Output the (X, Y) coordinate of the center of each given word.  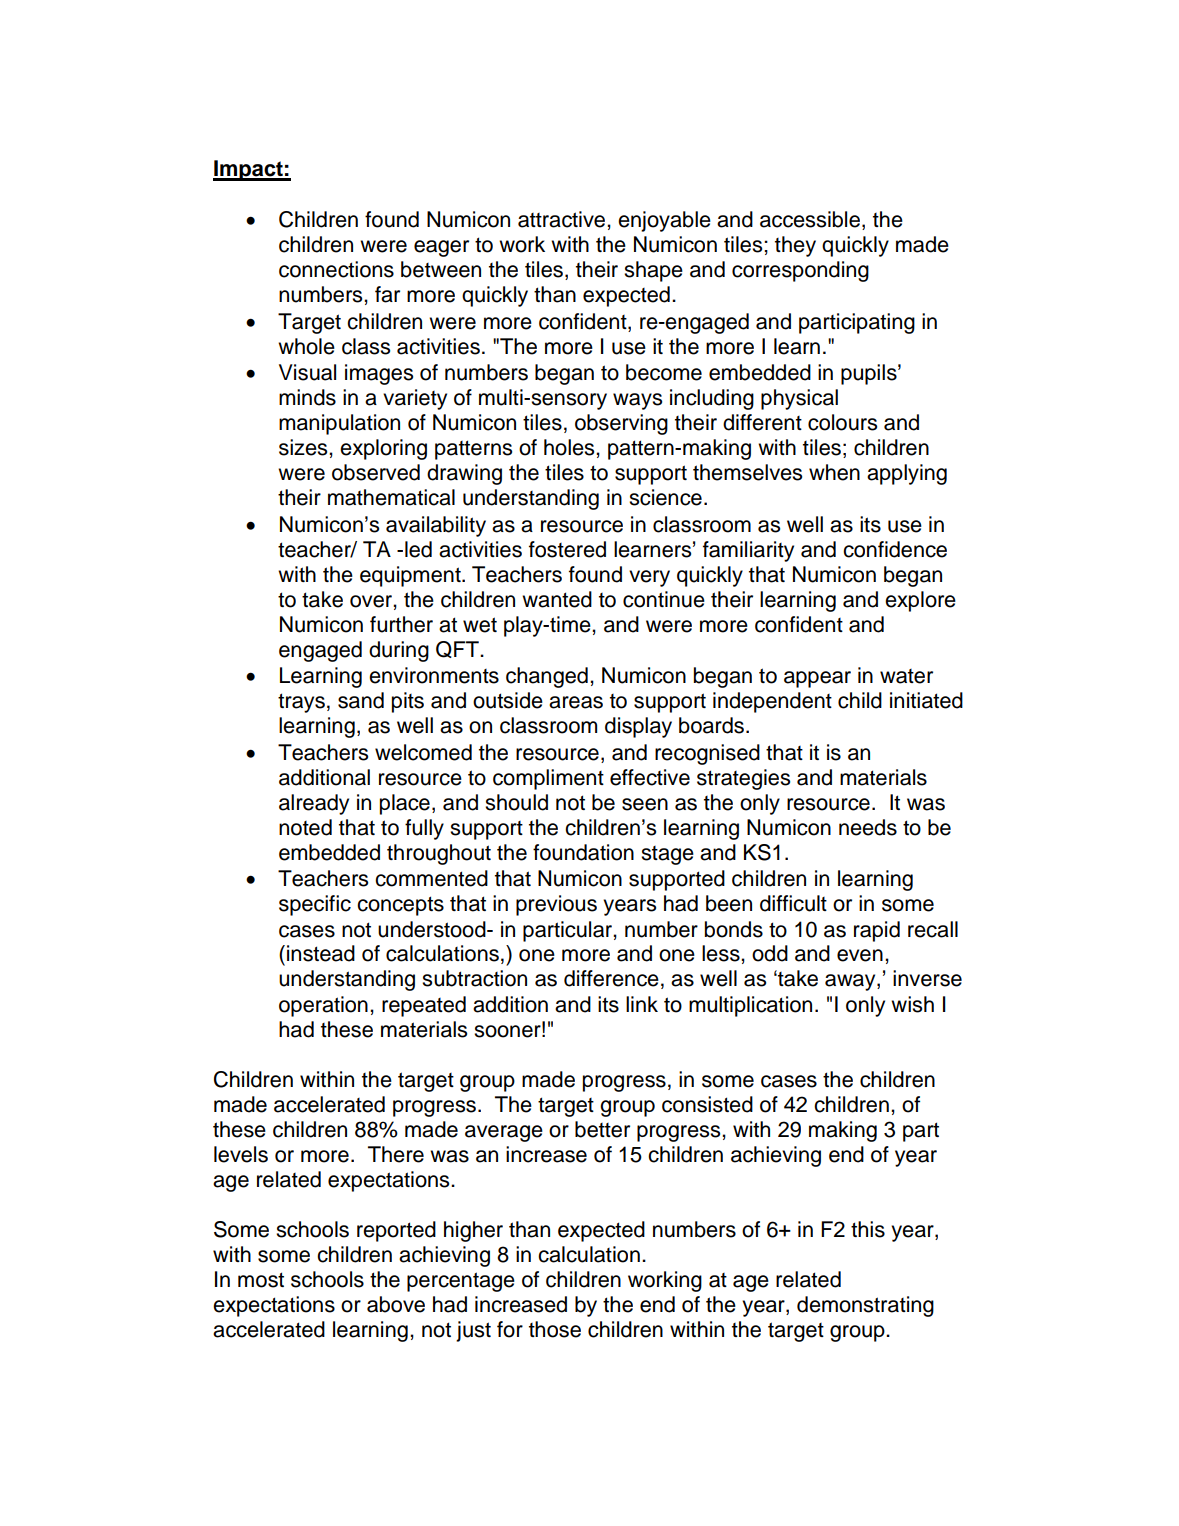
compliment (548, 779)
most (261, 1280)
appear (817, 679)
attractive (563, 219)
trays (301, 703)
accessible (810, 219)
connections (336, 269)
